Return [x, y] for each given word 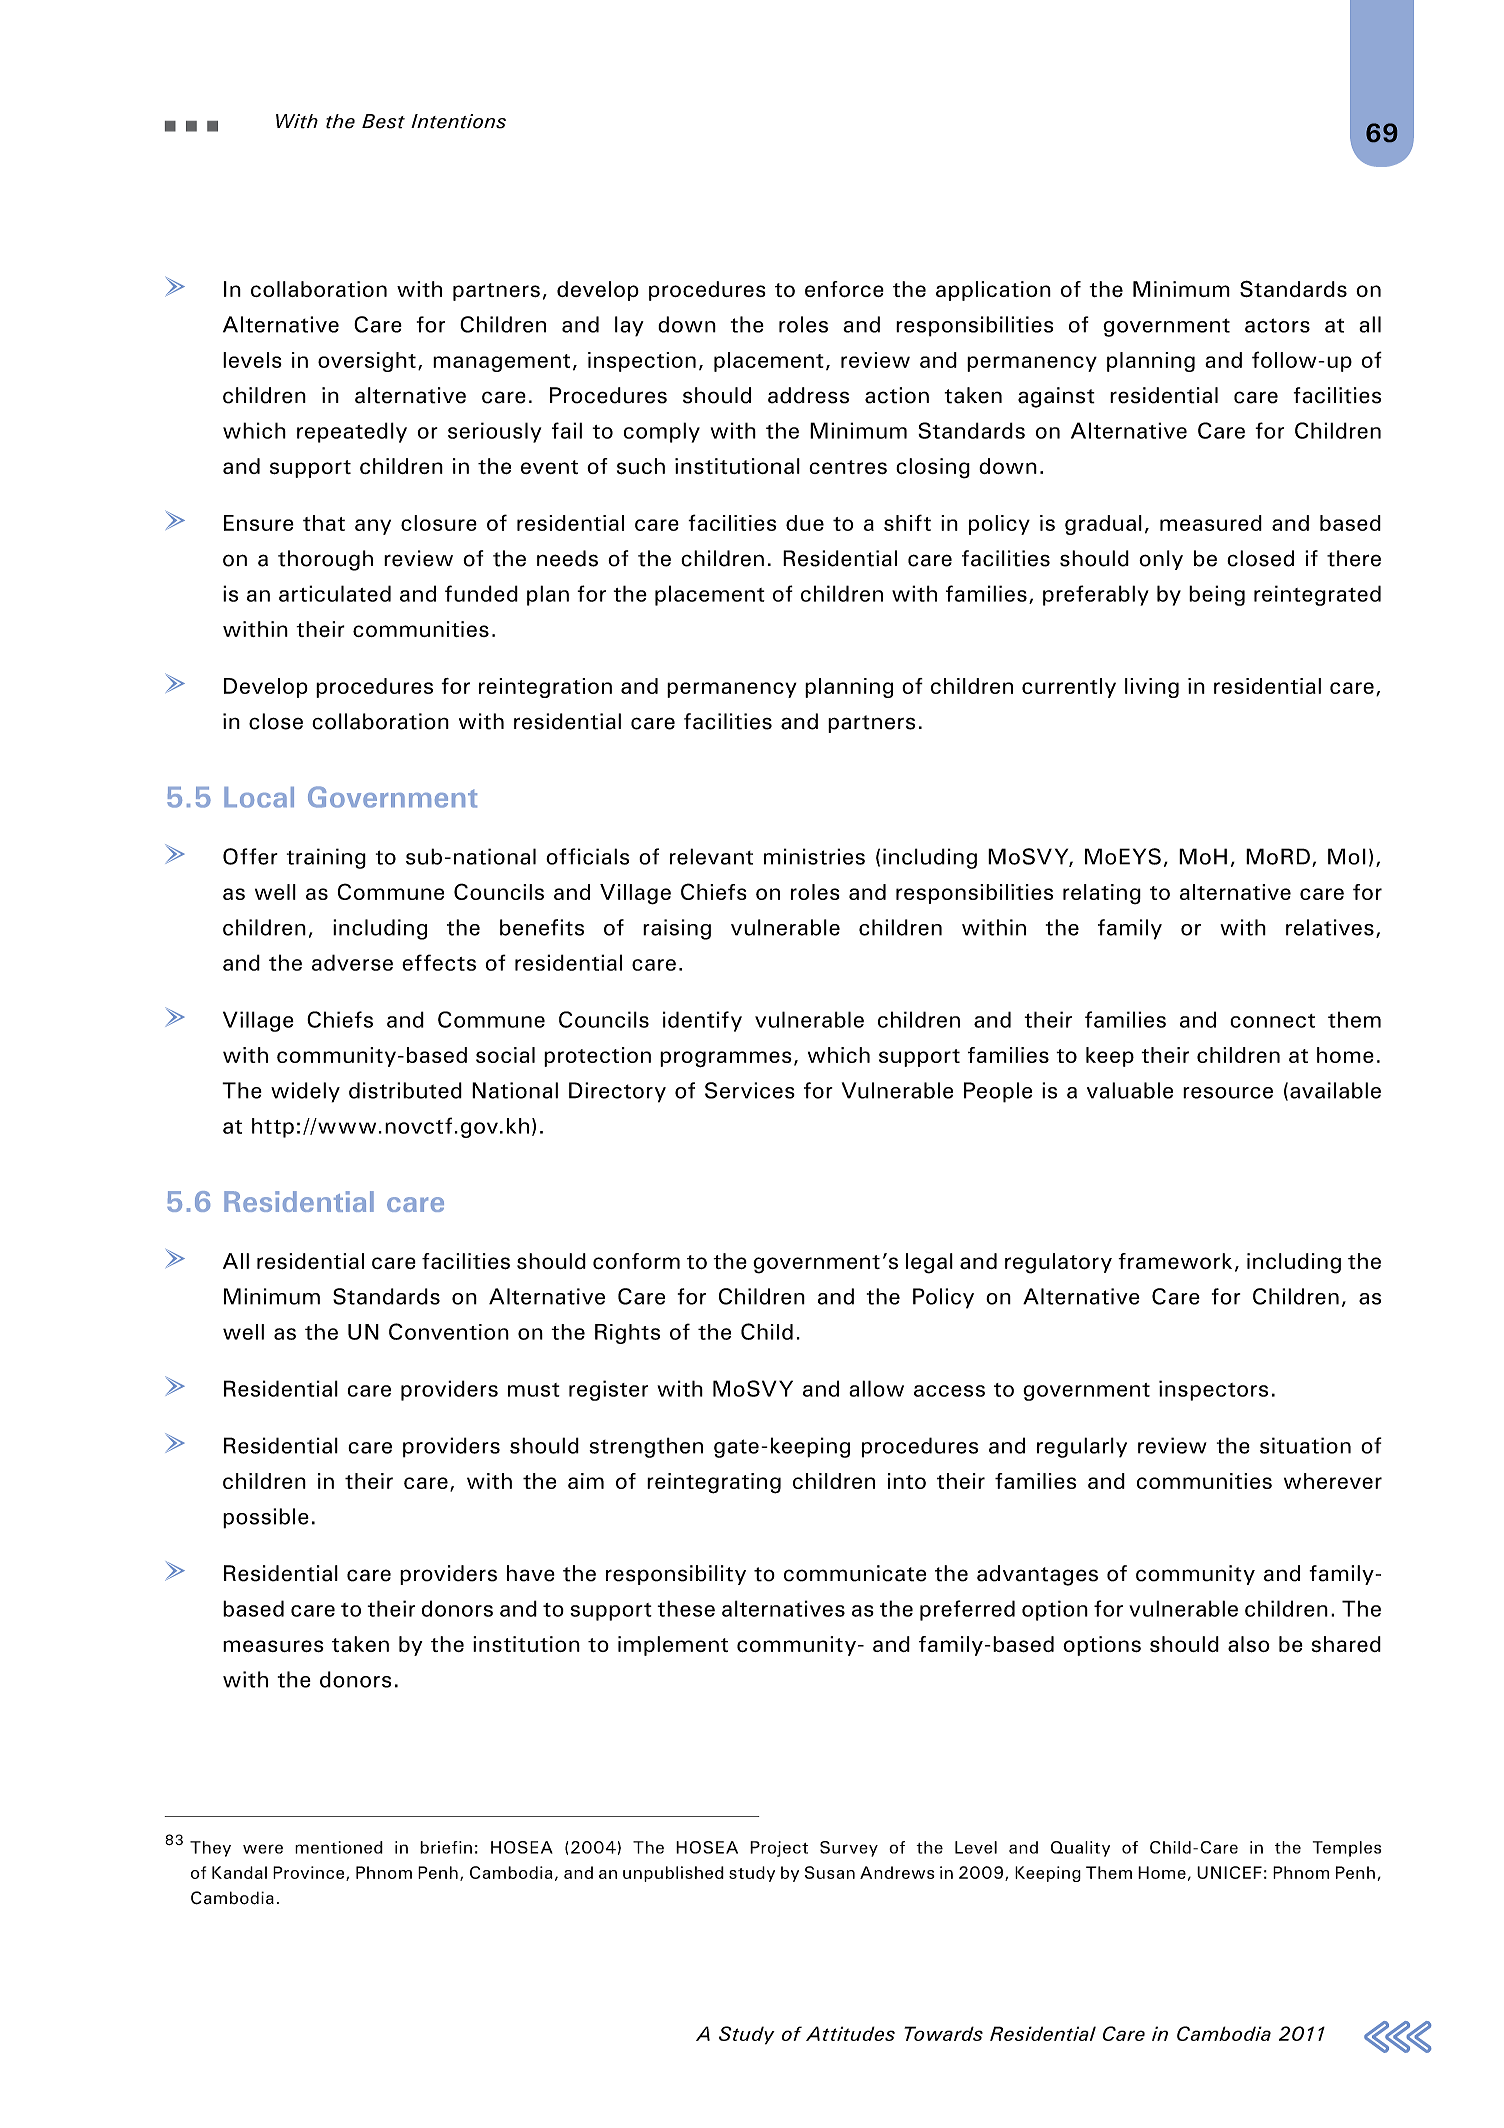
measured [1211, 523]
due [805, 523]
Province [308, 1872]
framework [1175, 1261]
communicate [855, 1573]
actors [1277, 325]
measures [273, 1646]
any [373, 527]
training [326, 858]
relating [1102, 894]
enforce [844, 289]
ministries [814, 856]
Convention [449, 1331]
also [1249, 1644]
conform [636, 1261]
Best [383, 121]
